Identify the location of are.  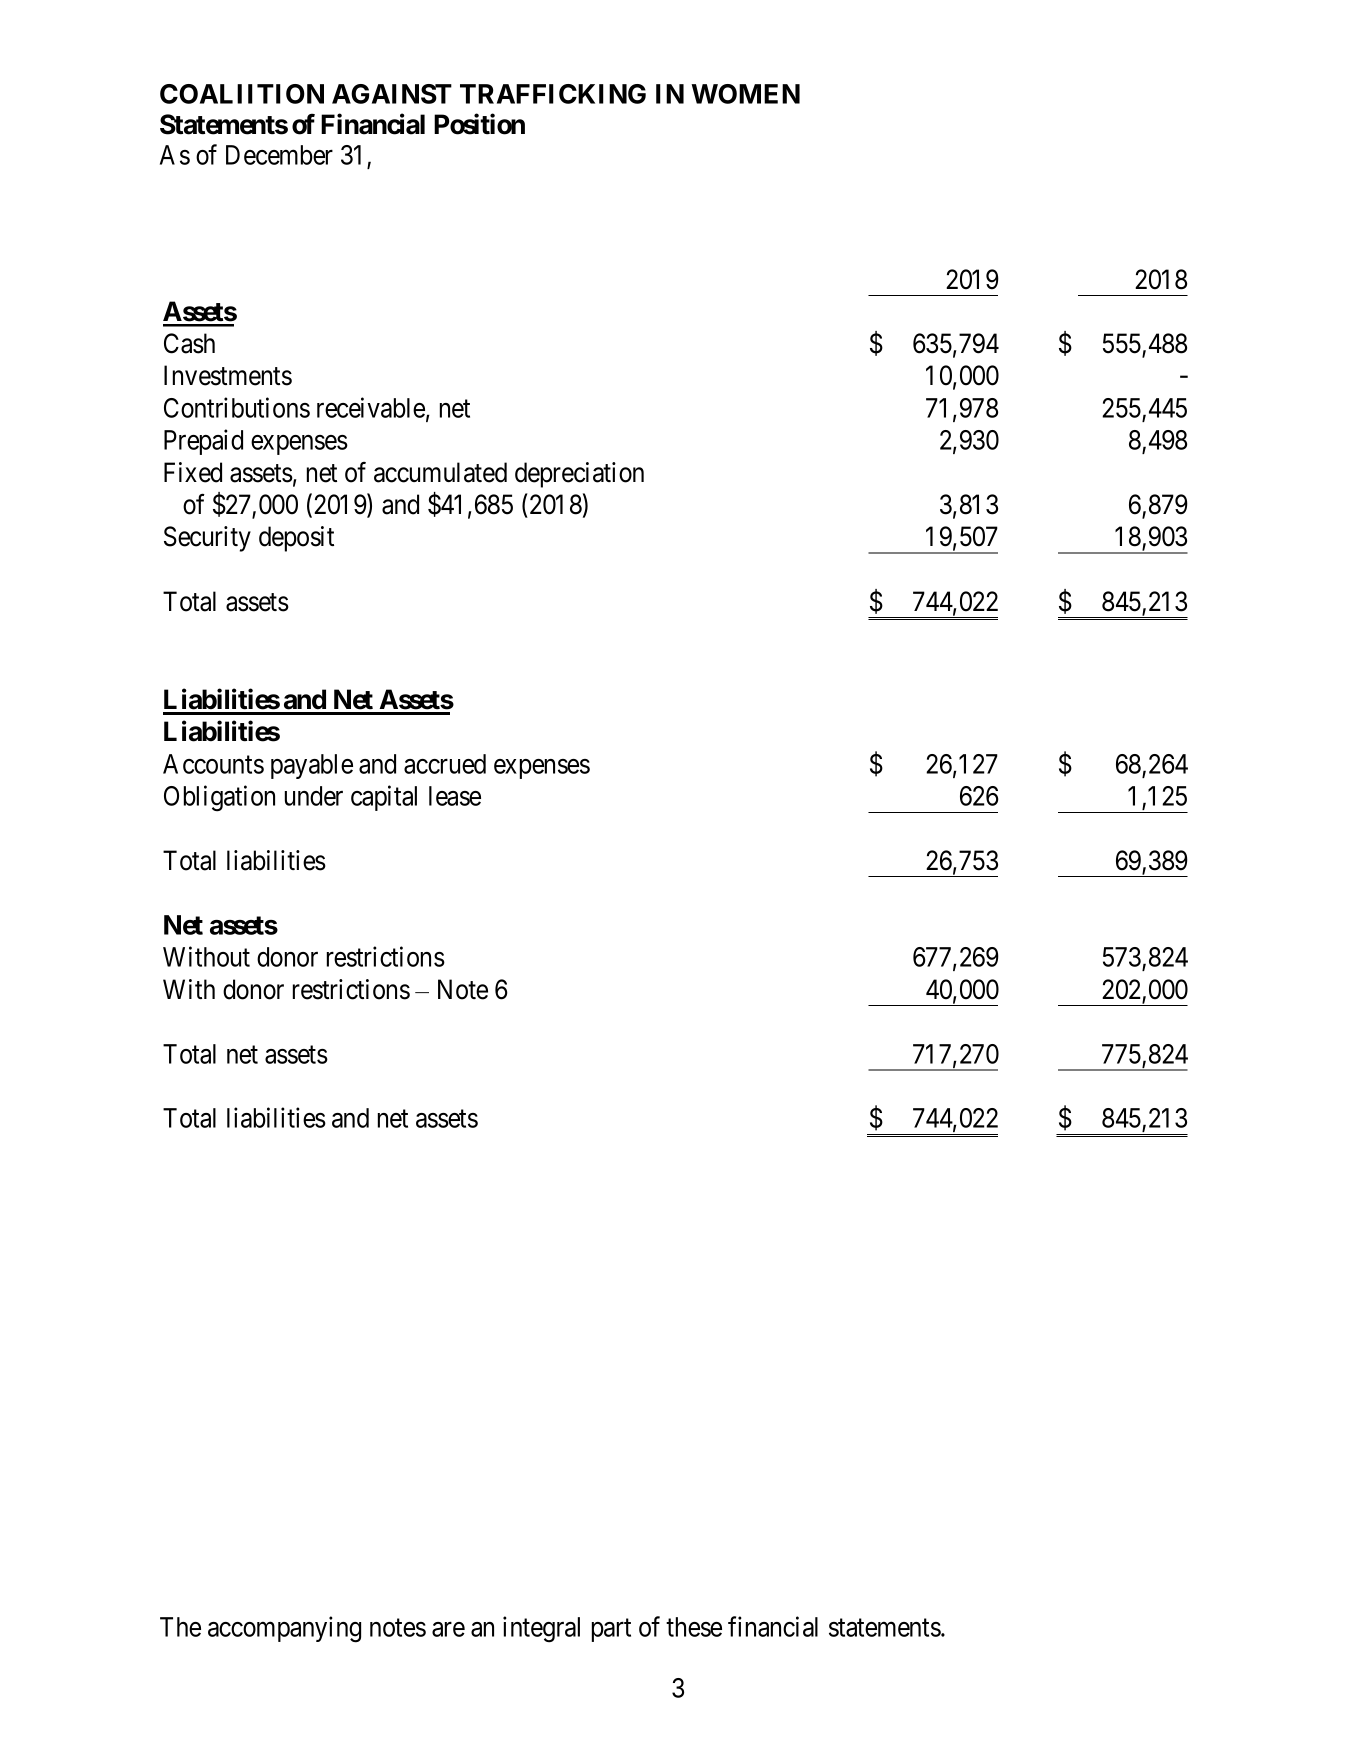
(448, 1629).
